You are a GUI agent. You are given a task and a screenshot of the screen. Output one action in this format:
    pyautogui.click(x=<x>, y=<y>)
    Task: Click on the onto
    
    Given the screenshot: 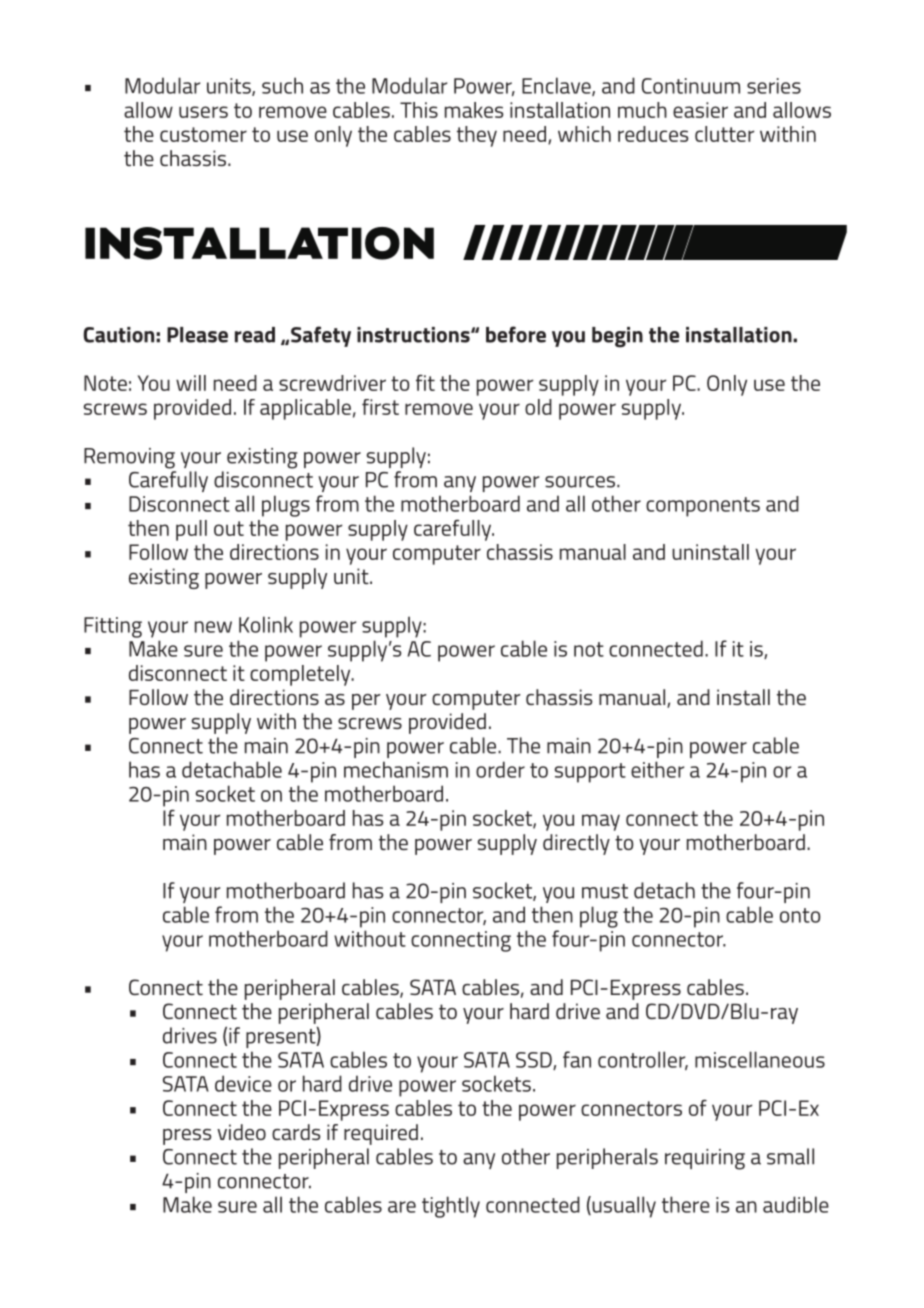 What is the action you would take?
    pyautogui.click(x=800, y=915)
